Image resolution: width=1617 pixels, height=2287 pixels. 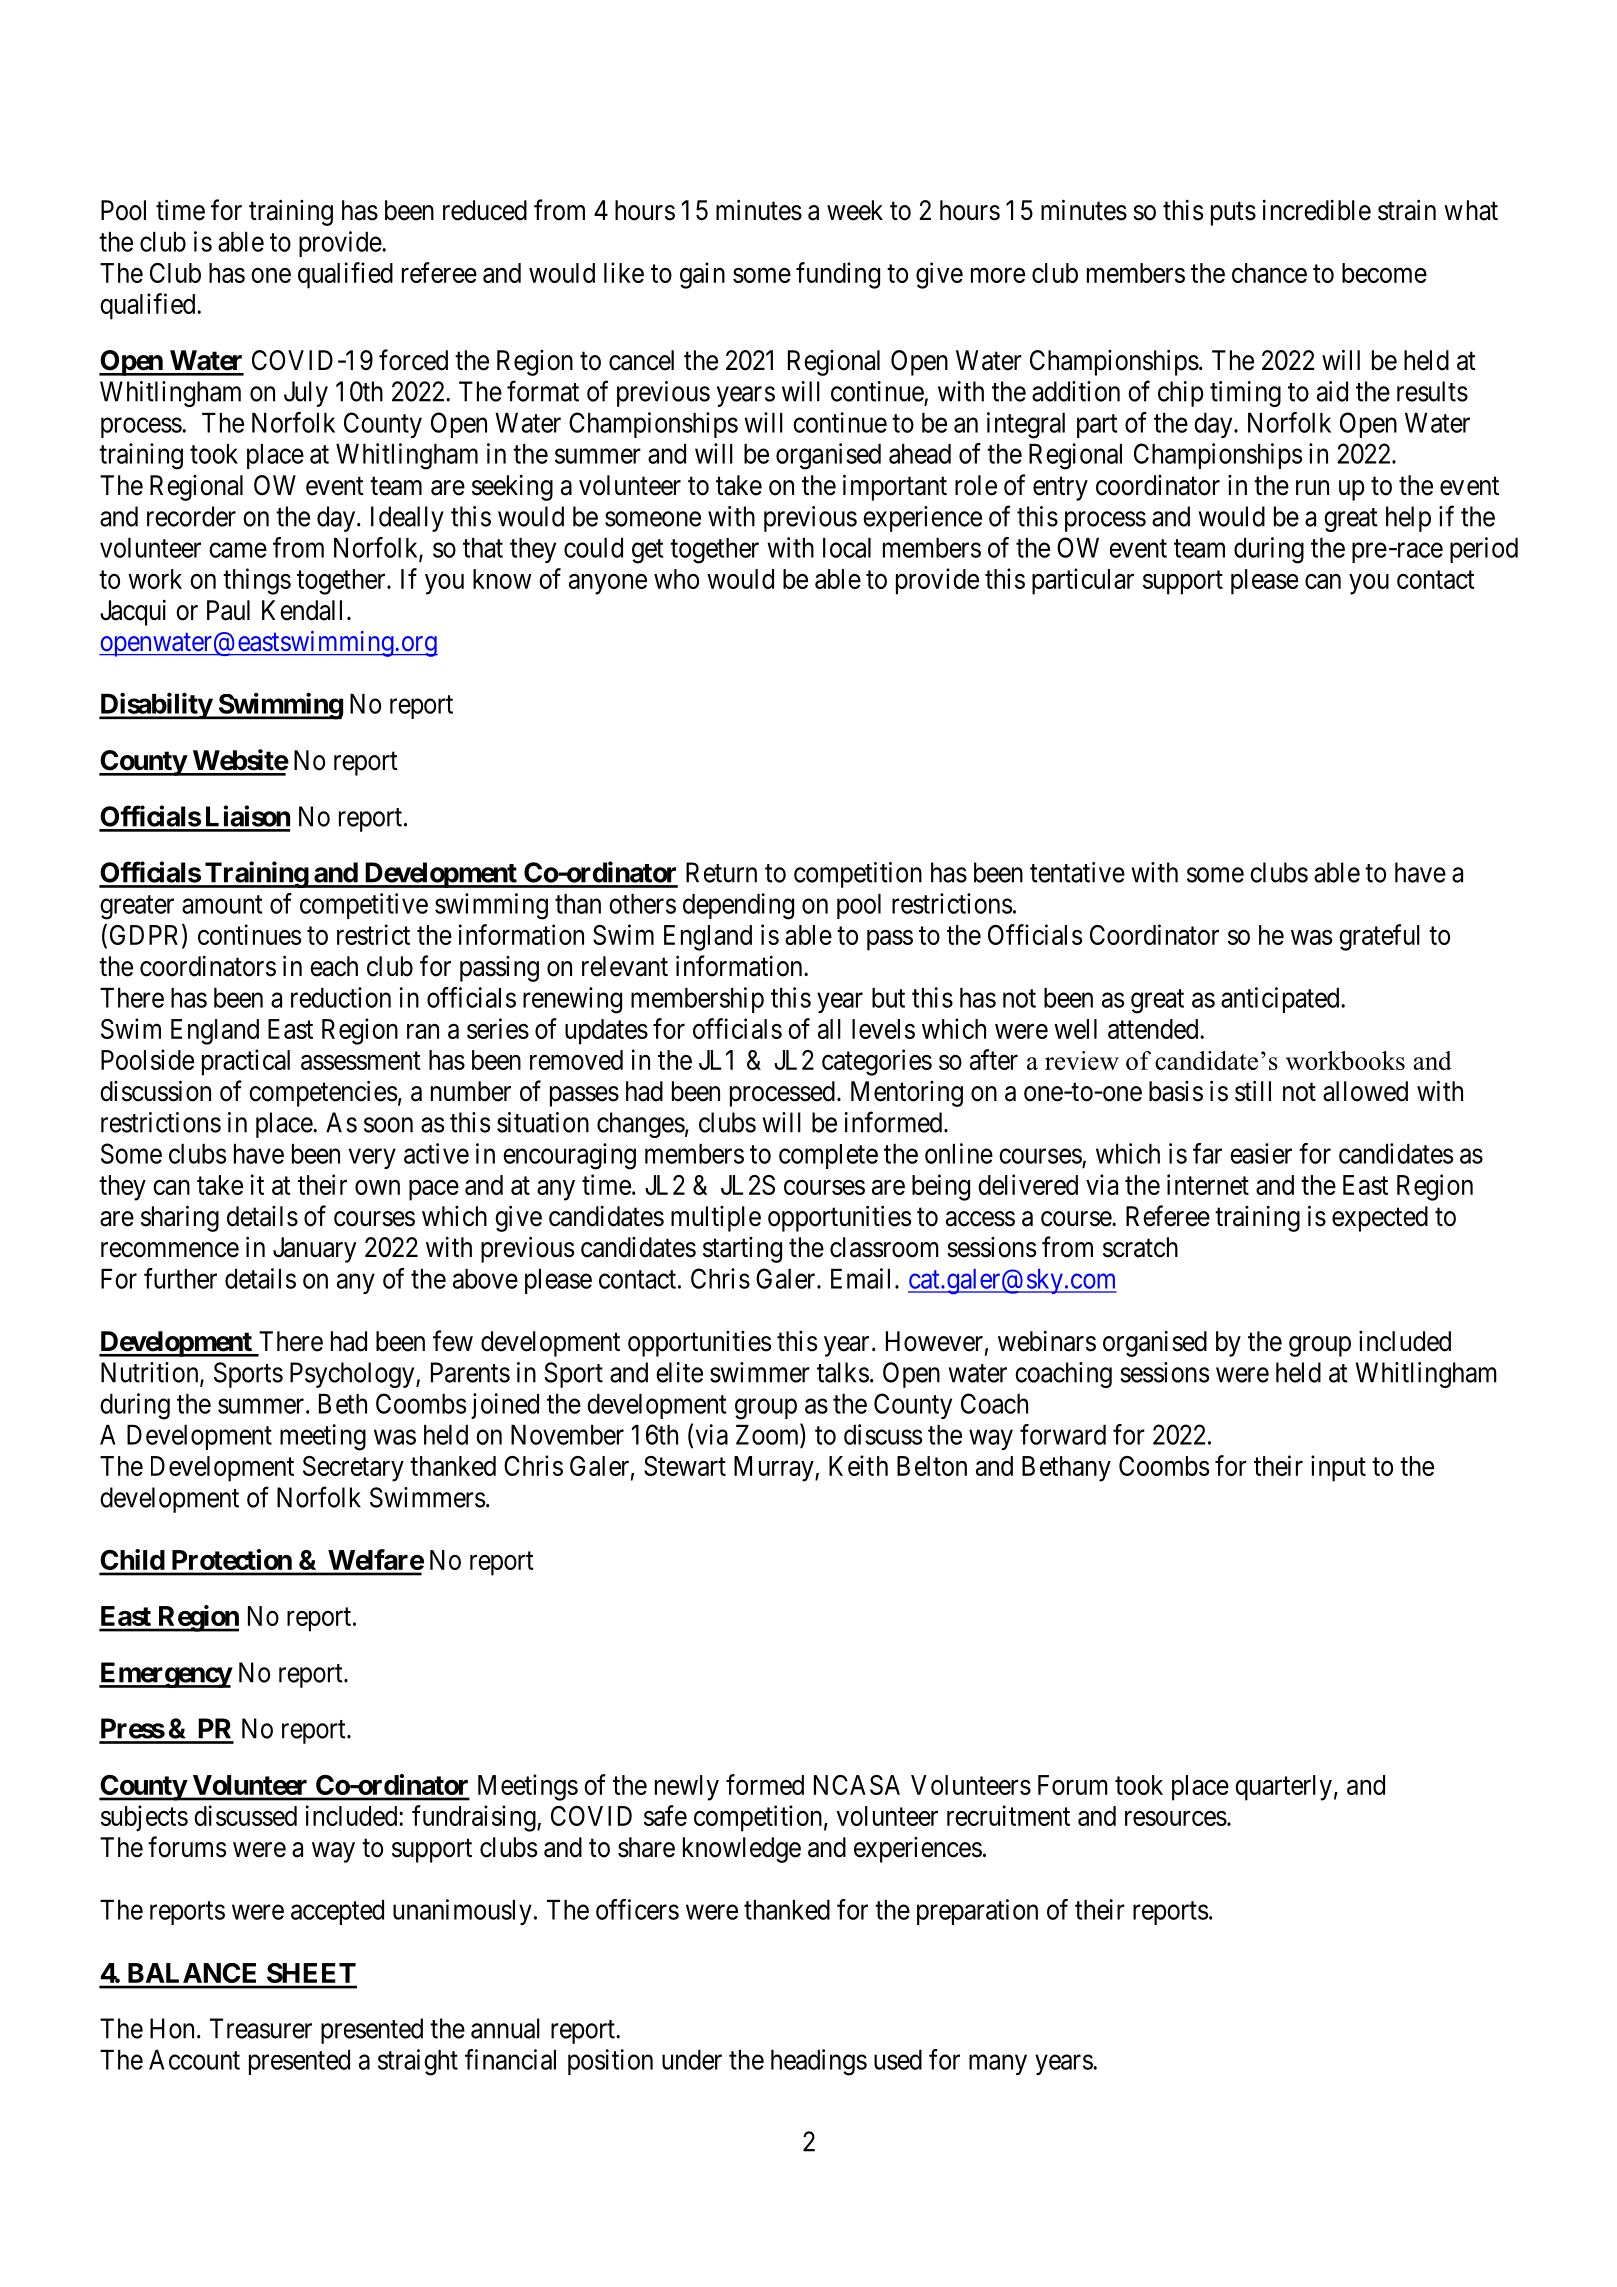 What do you see at coordinates (1283, 1788) in the screenshot?
I see `quarterly` at bounding box center [1283, 1788].
